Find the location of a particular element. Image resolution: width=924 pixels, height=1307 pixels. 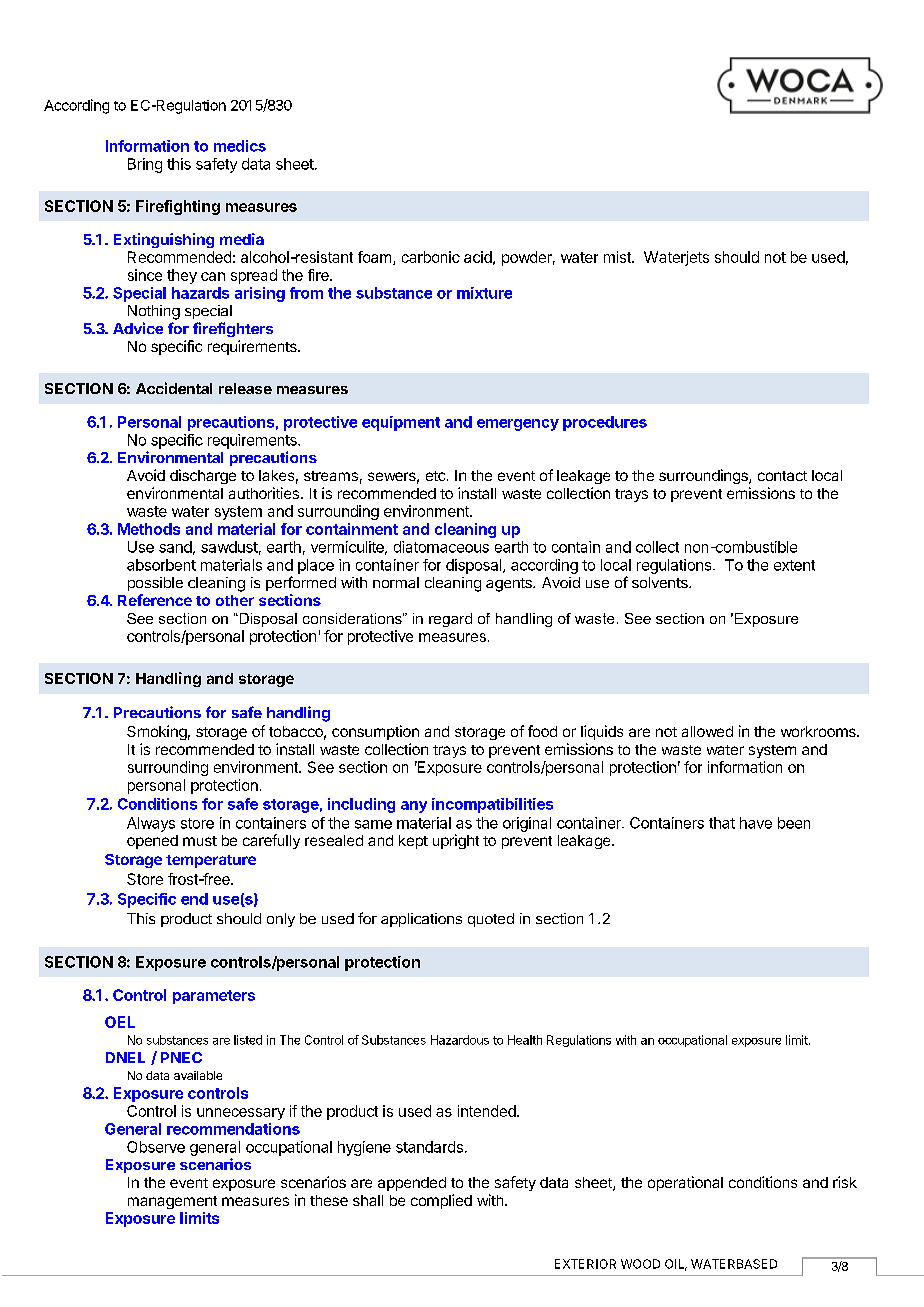

contact is located at coordinates (782, 476).
